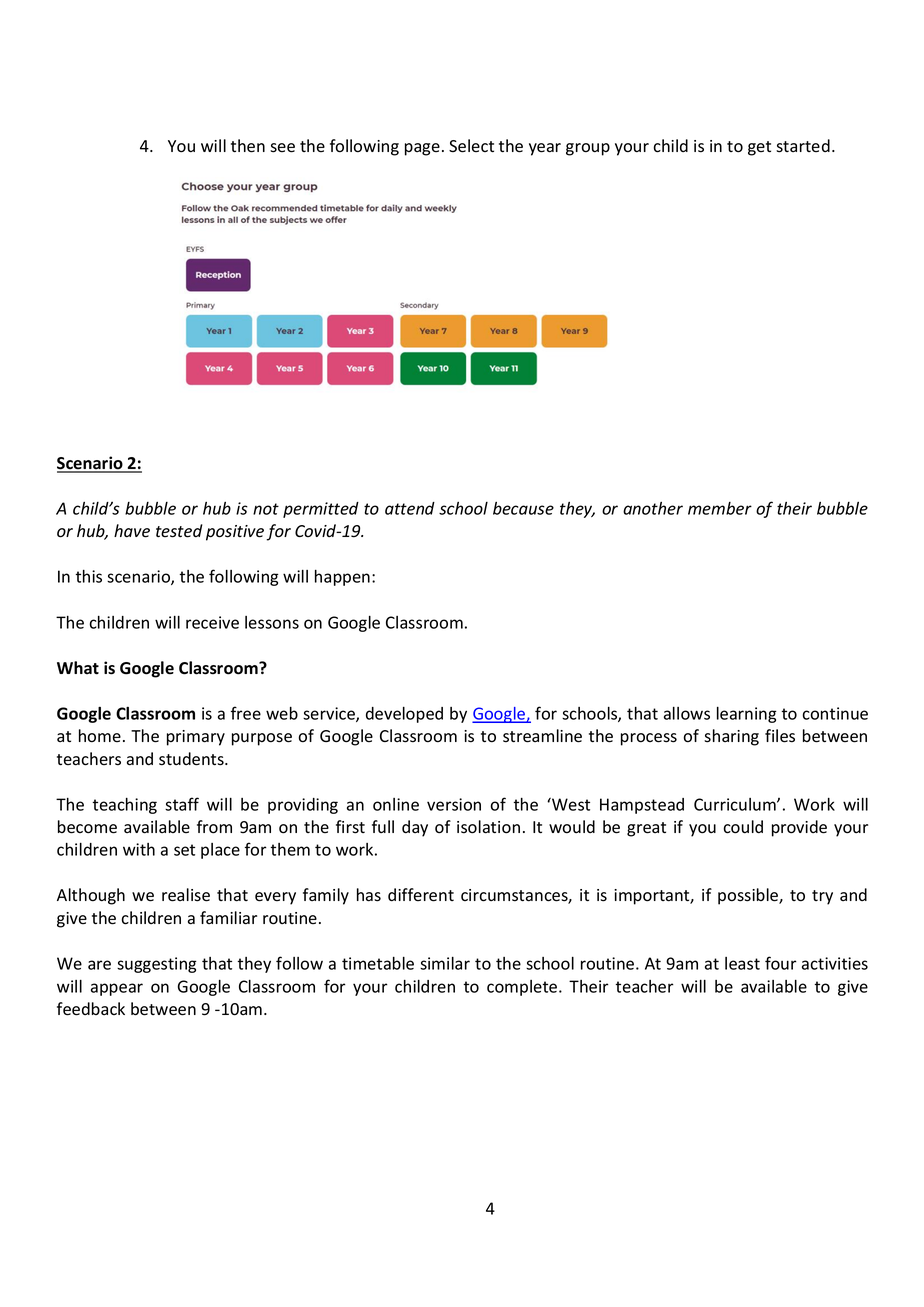 The width and height of the screenshot is (924, 1307). Describe the element at coordinates (759, 148) in the screenshot. I see `get` at that location.
